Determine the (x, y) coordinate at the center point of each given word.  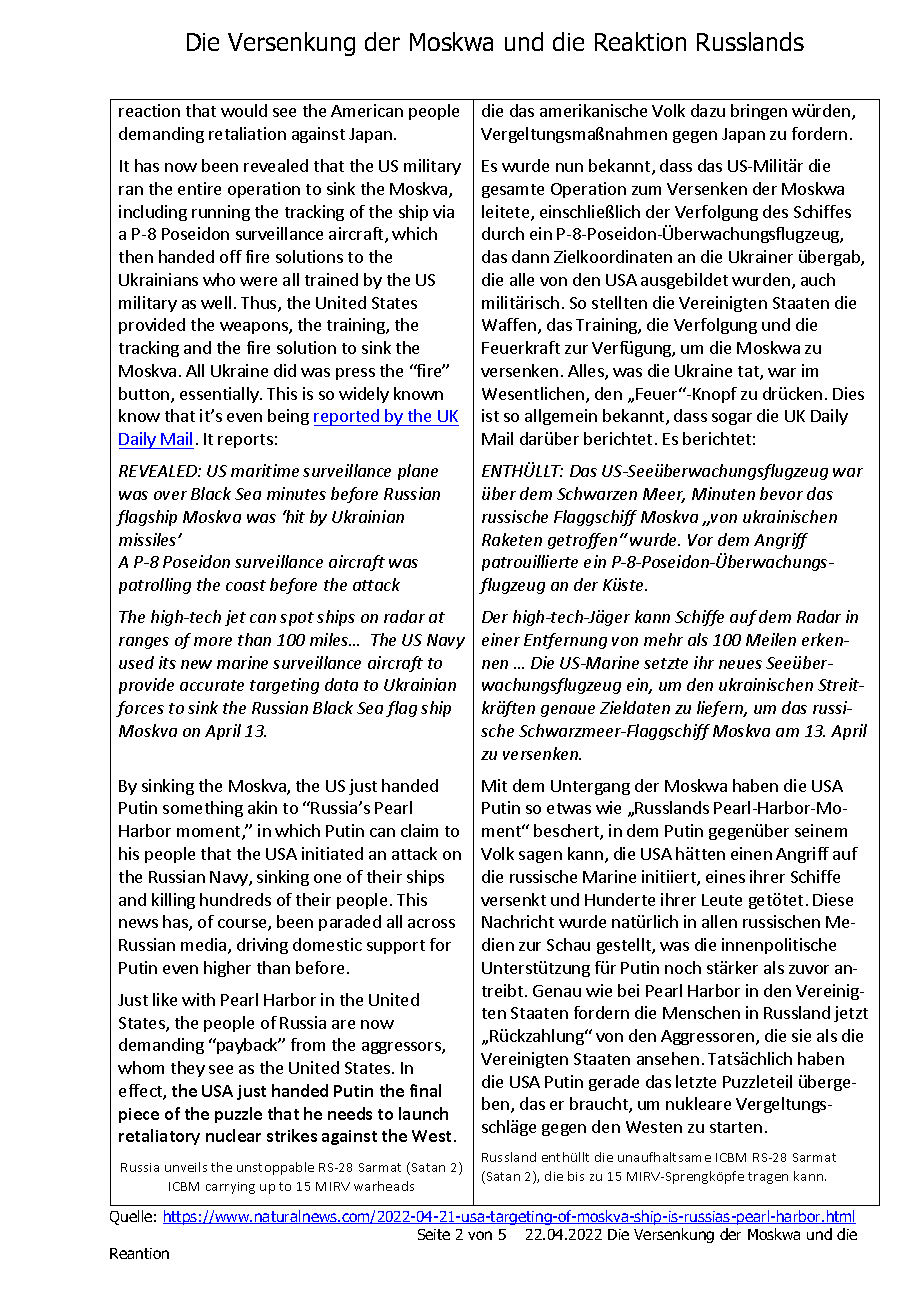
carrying (230, 1188)
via (443, 211)
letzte (696, 1081)
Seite (434, 1234)
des (775, 211)
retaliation (247, 133)
